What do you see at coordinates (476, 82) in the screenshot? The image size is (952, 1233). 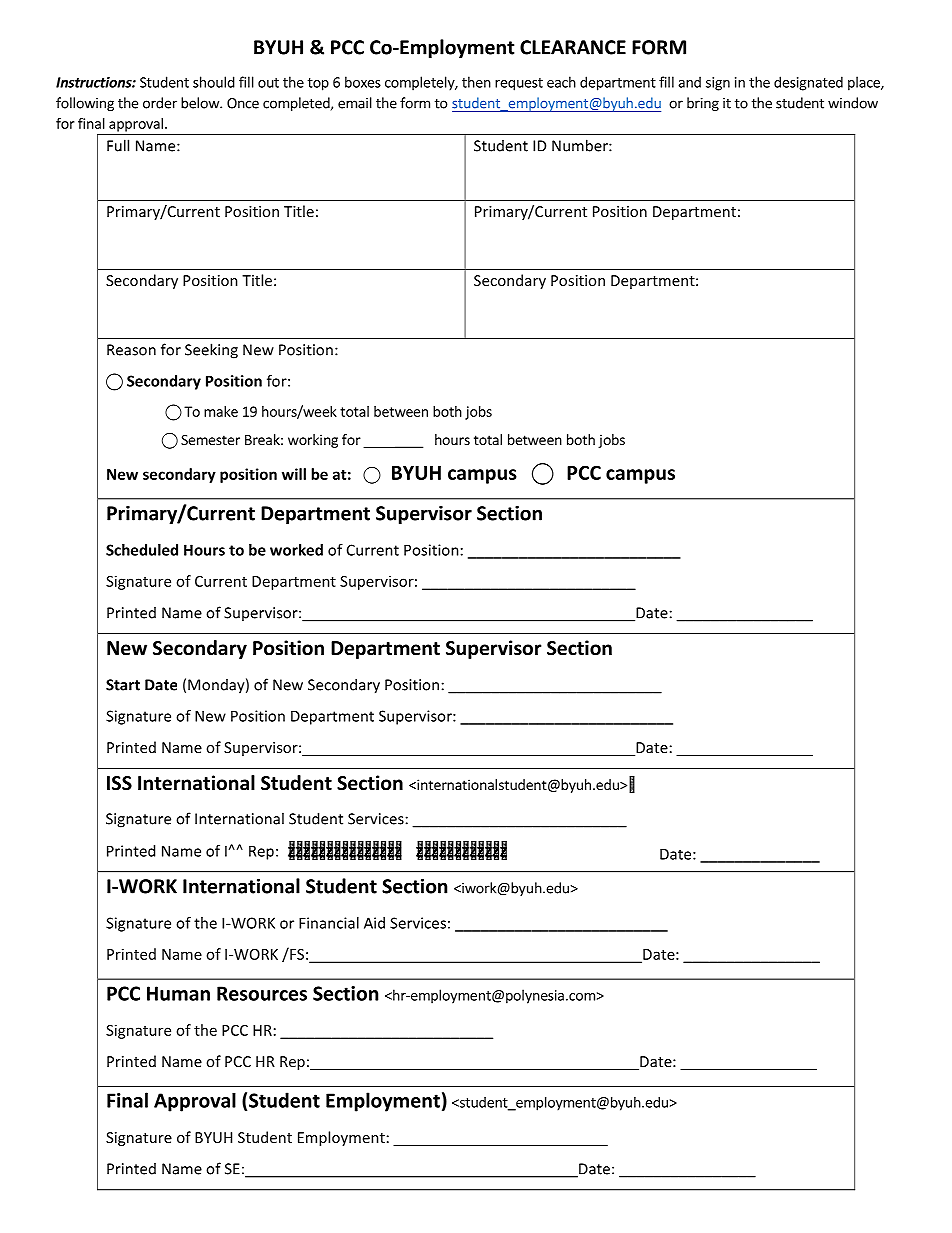 I see `then` at bounding box center [476, 82].
